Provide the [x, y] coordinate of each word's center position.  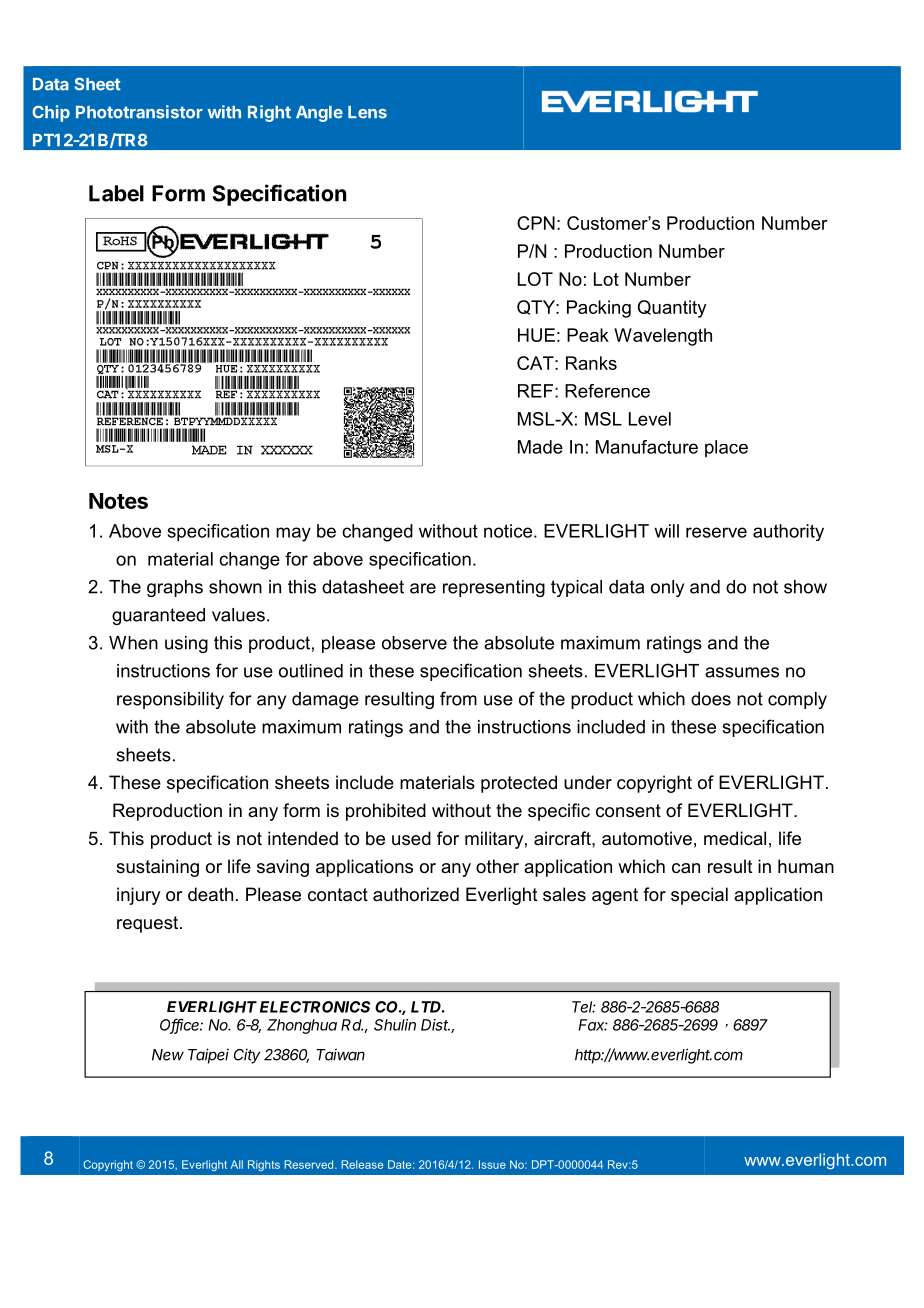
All [237, 1164]
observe [414, 643]
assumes [742, 672]
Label [116, 193]
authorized [416, 894]
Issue [492, 1164]
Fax [593, 1025]
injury [138, 896]
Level [650, 419]
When [133, 643]
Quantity [672, 309]
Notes [118, 501]
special [699, 896]
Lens [367, 112]
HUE [536, 335]
